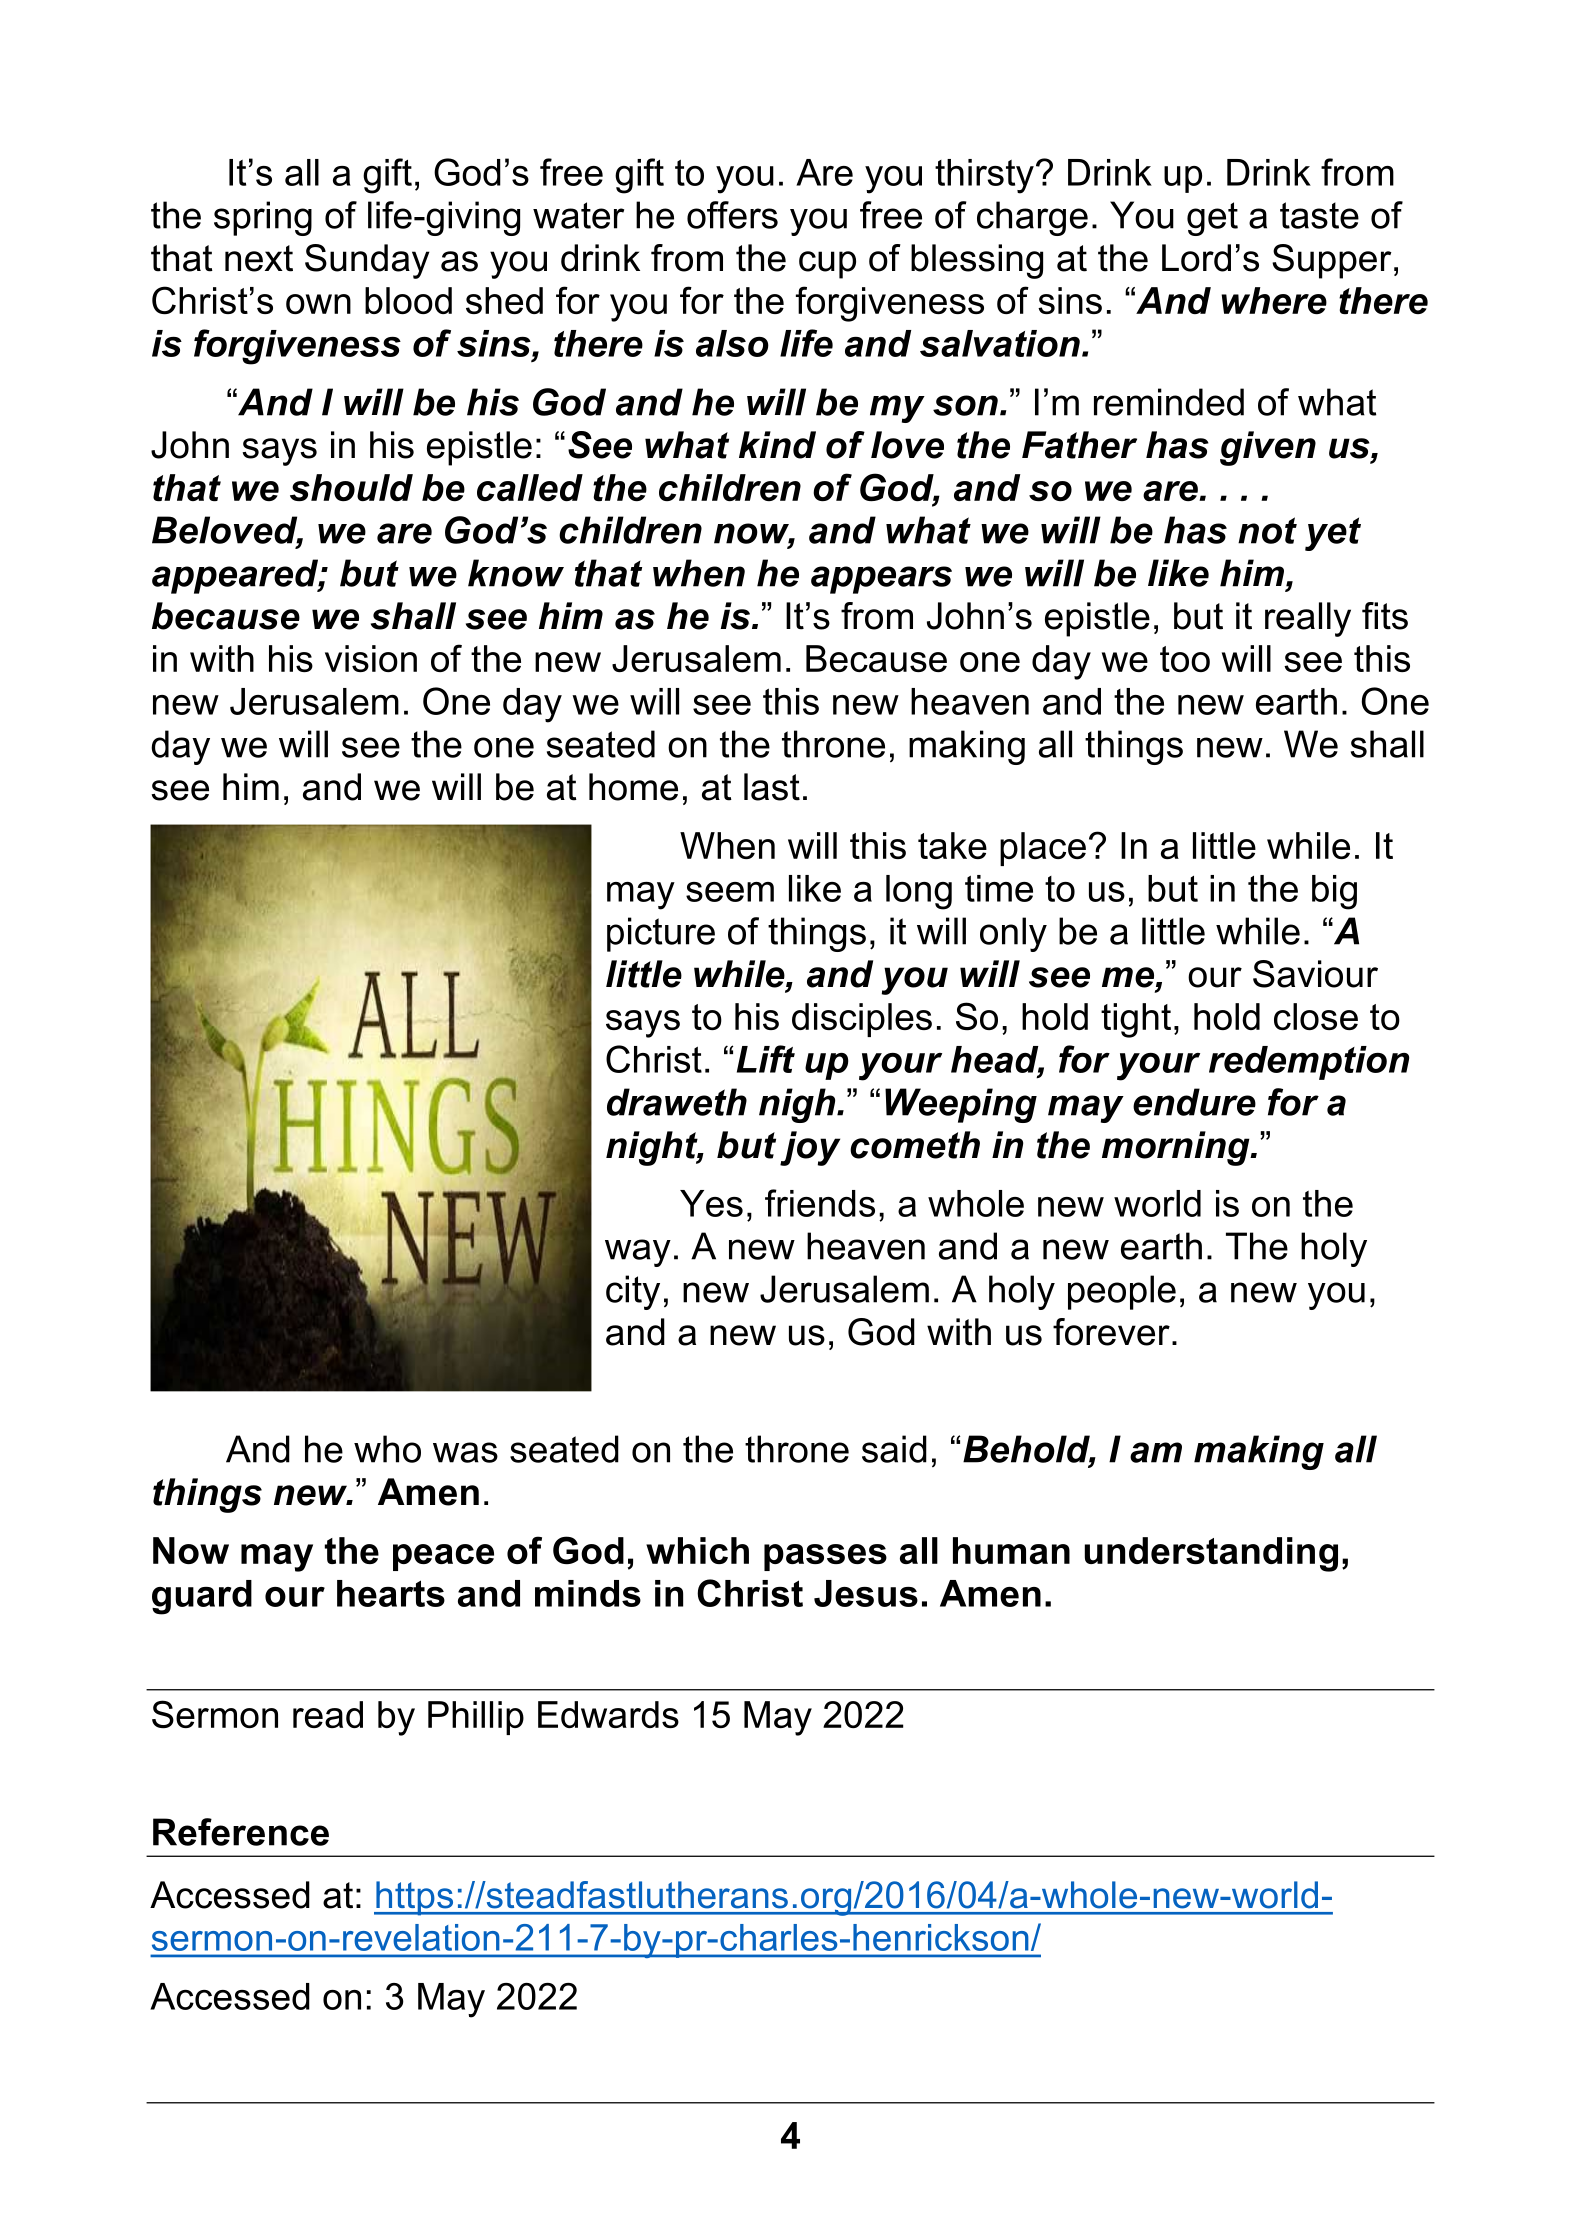 The height and width of the page is (2236, 1581). What do you see at coordinates (328, 1714) in the page?
I see `read` at bounding box center [328, 1714].
